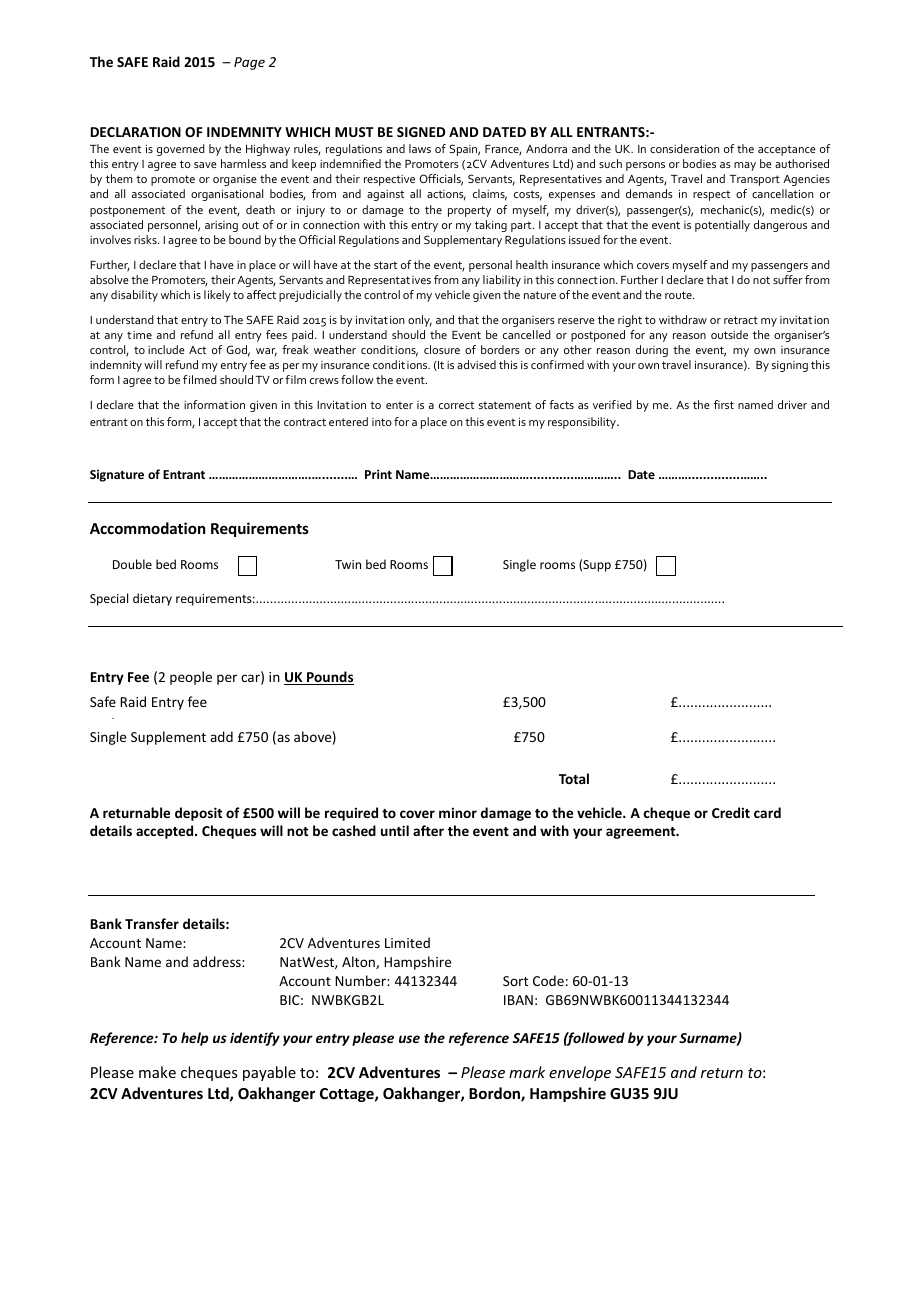 This screenshot has width=924, height=1308. Describe the element at coordinates (548, 980) in the screenshot. I see `Code` at that location.
